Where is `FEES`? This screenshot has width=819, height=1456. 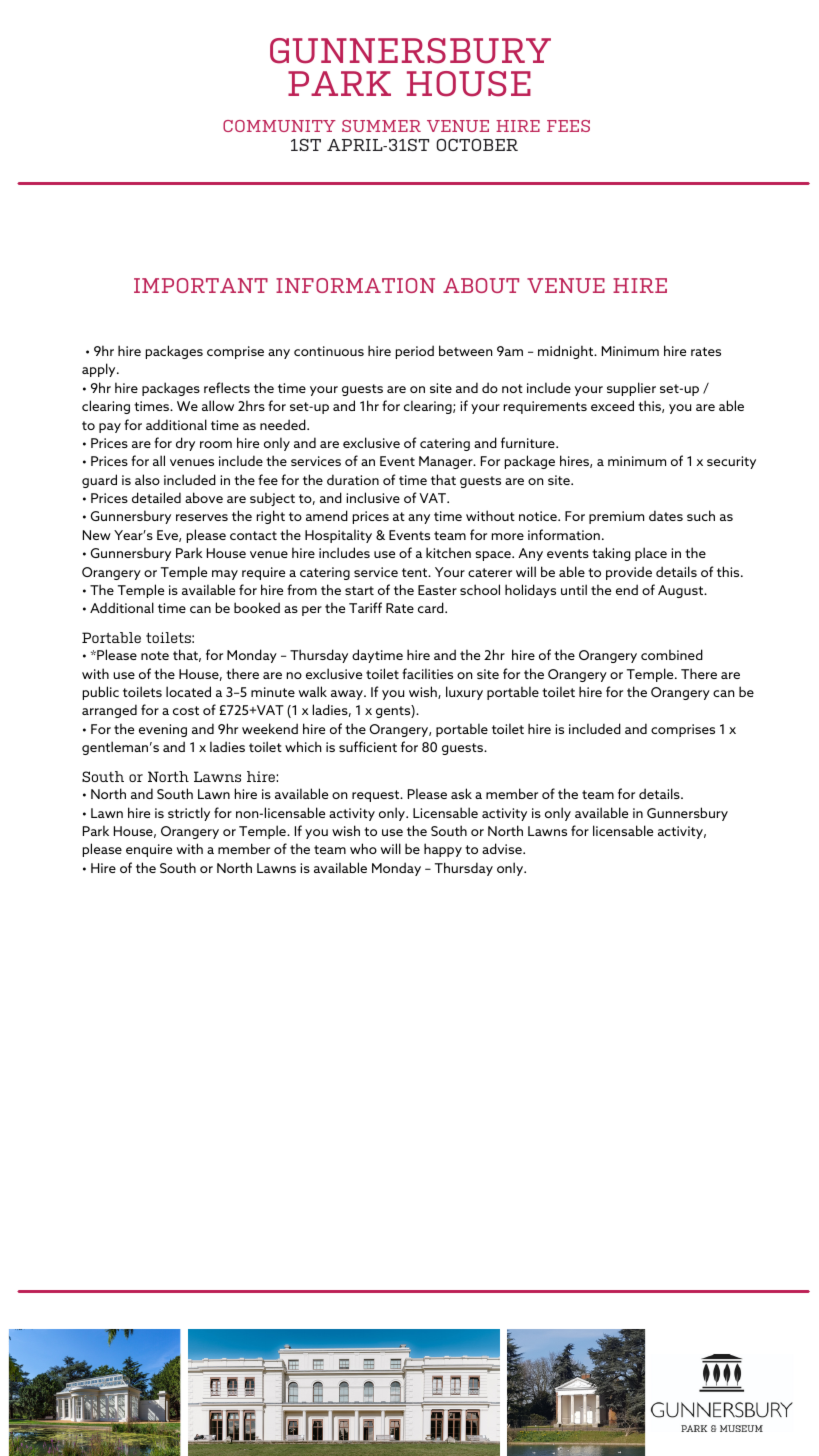
FEES is located at coordinates (568, 126).
